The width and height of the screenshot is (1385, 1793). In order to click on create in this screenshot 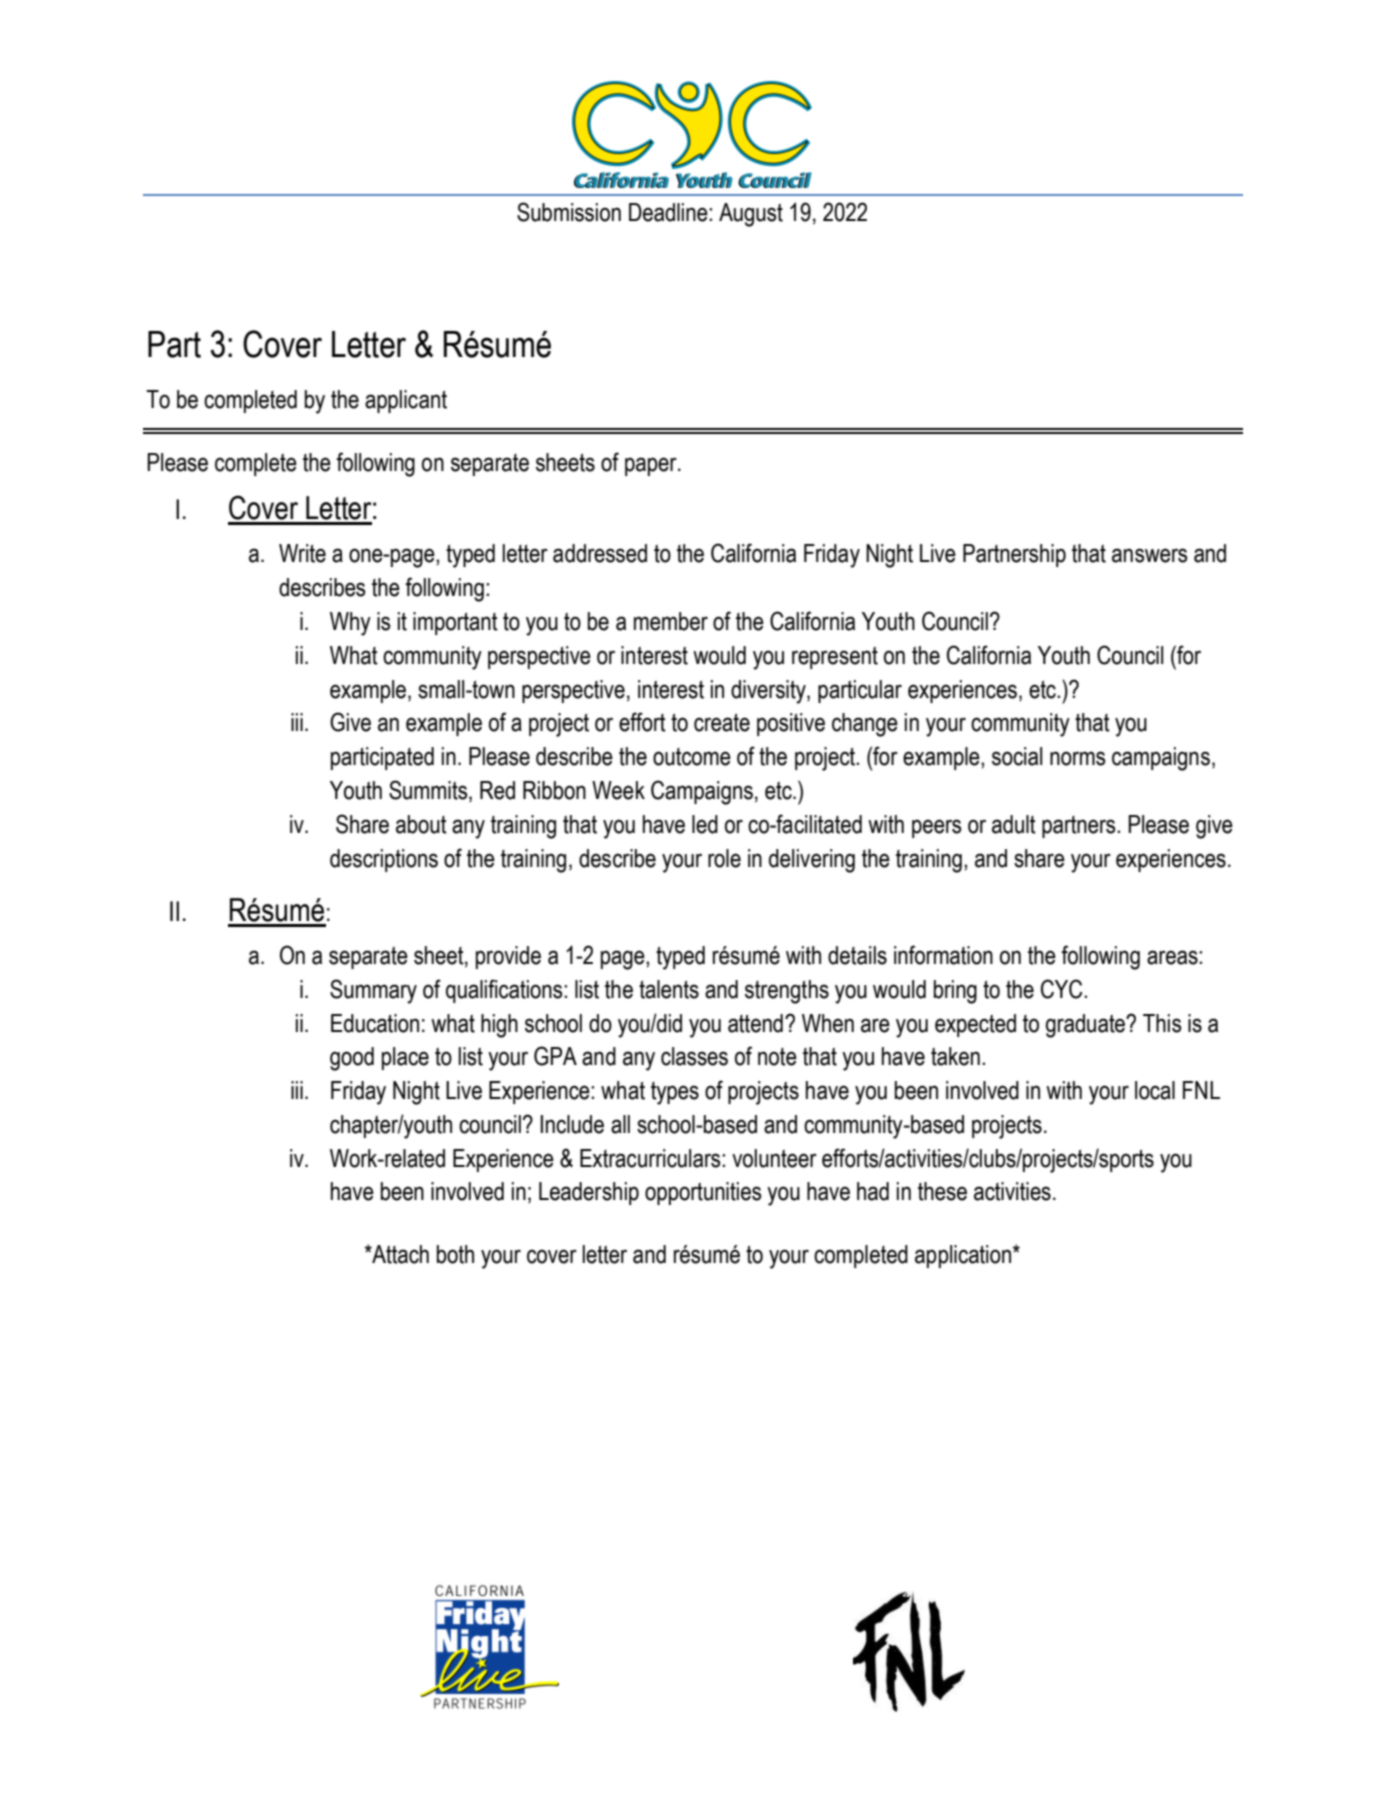, I will do `click(722, 723)`.
